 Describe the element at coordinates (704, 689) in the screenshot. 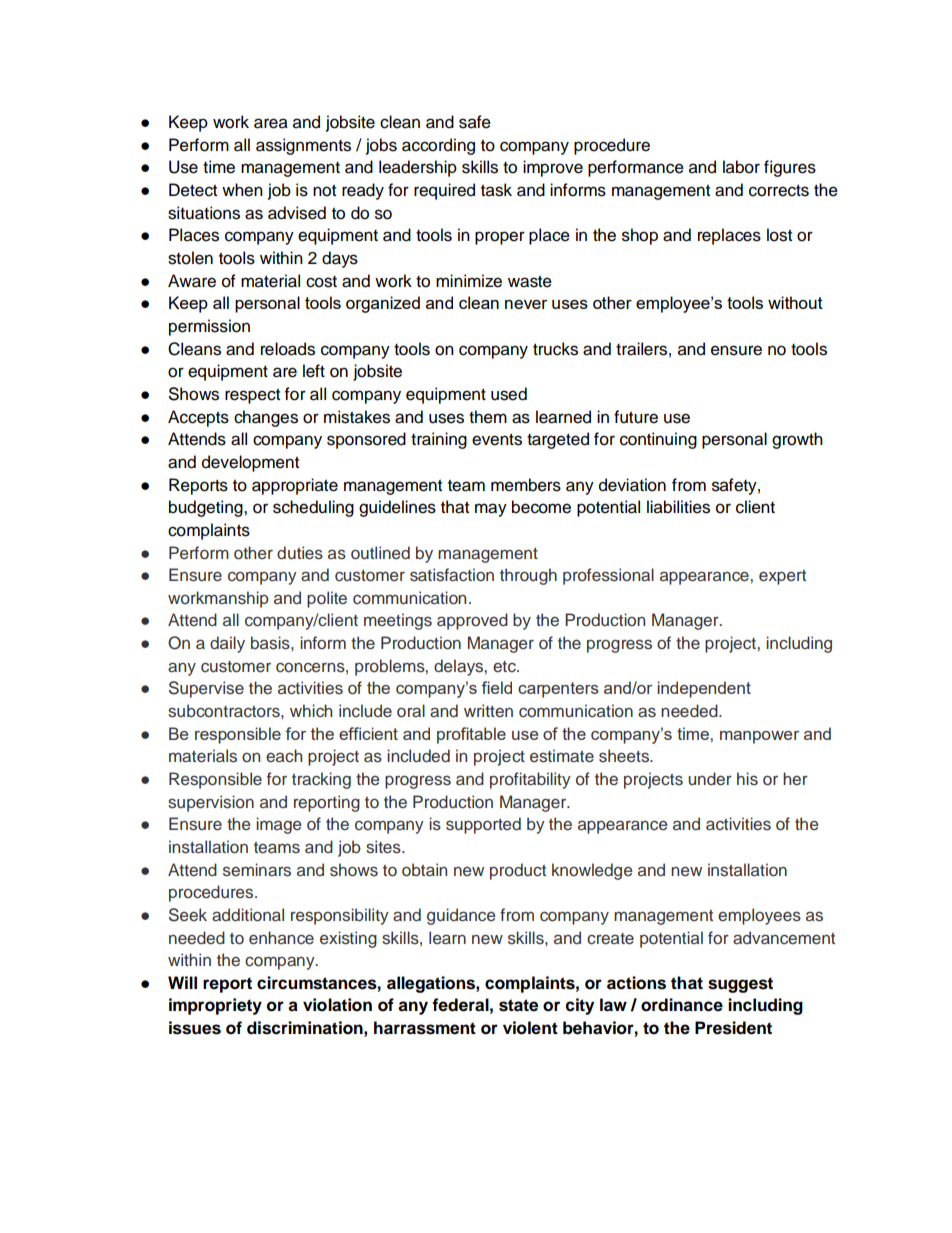

I see `independent` at that location.
